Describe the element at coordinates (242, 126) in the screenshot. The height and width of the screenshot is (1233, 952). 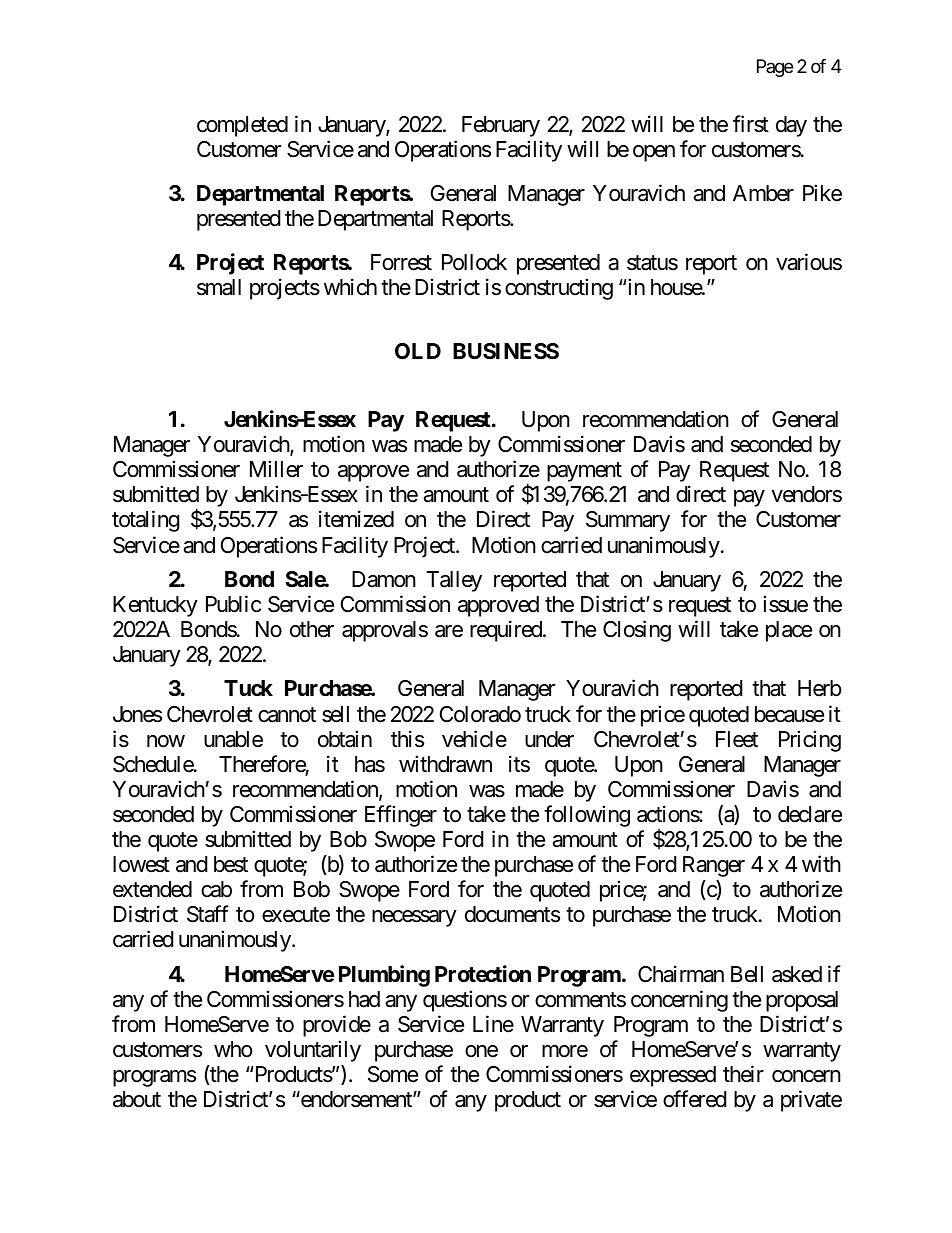
I see `completed` at that location.
